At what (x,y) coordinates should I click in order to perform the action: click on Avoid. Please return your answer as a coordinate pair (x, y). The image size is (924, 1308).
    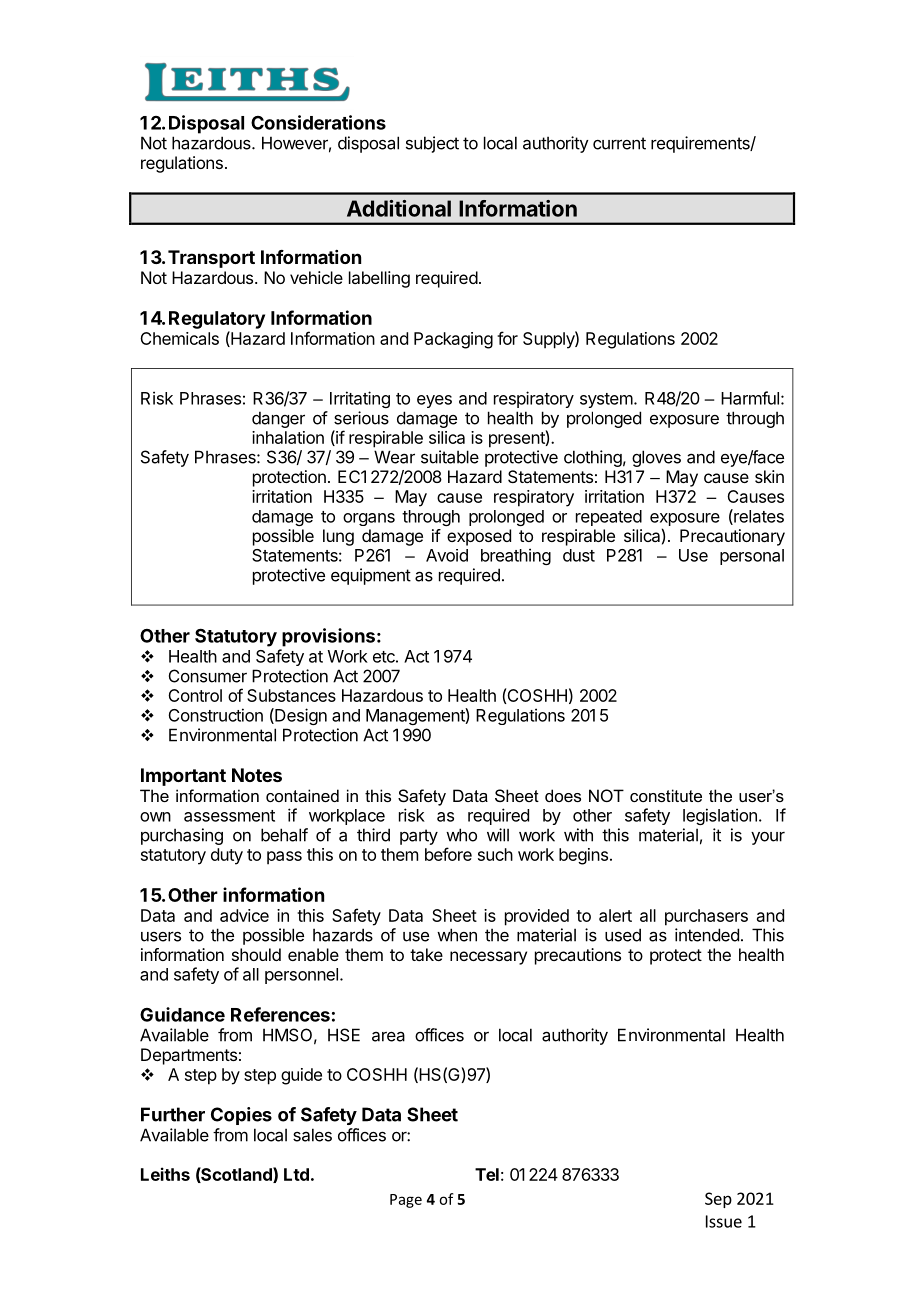
    Looking at the image, I should click on (447, 555).
